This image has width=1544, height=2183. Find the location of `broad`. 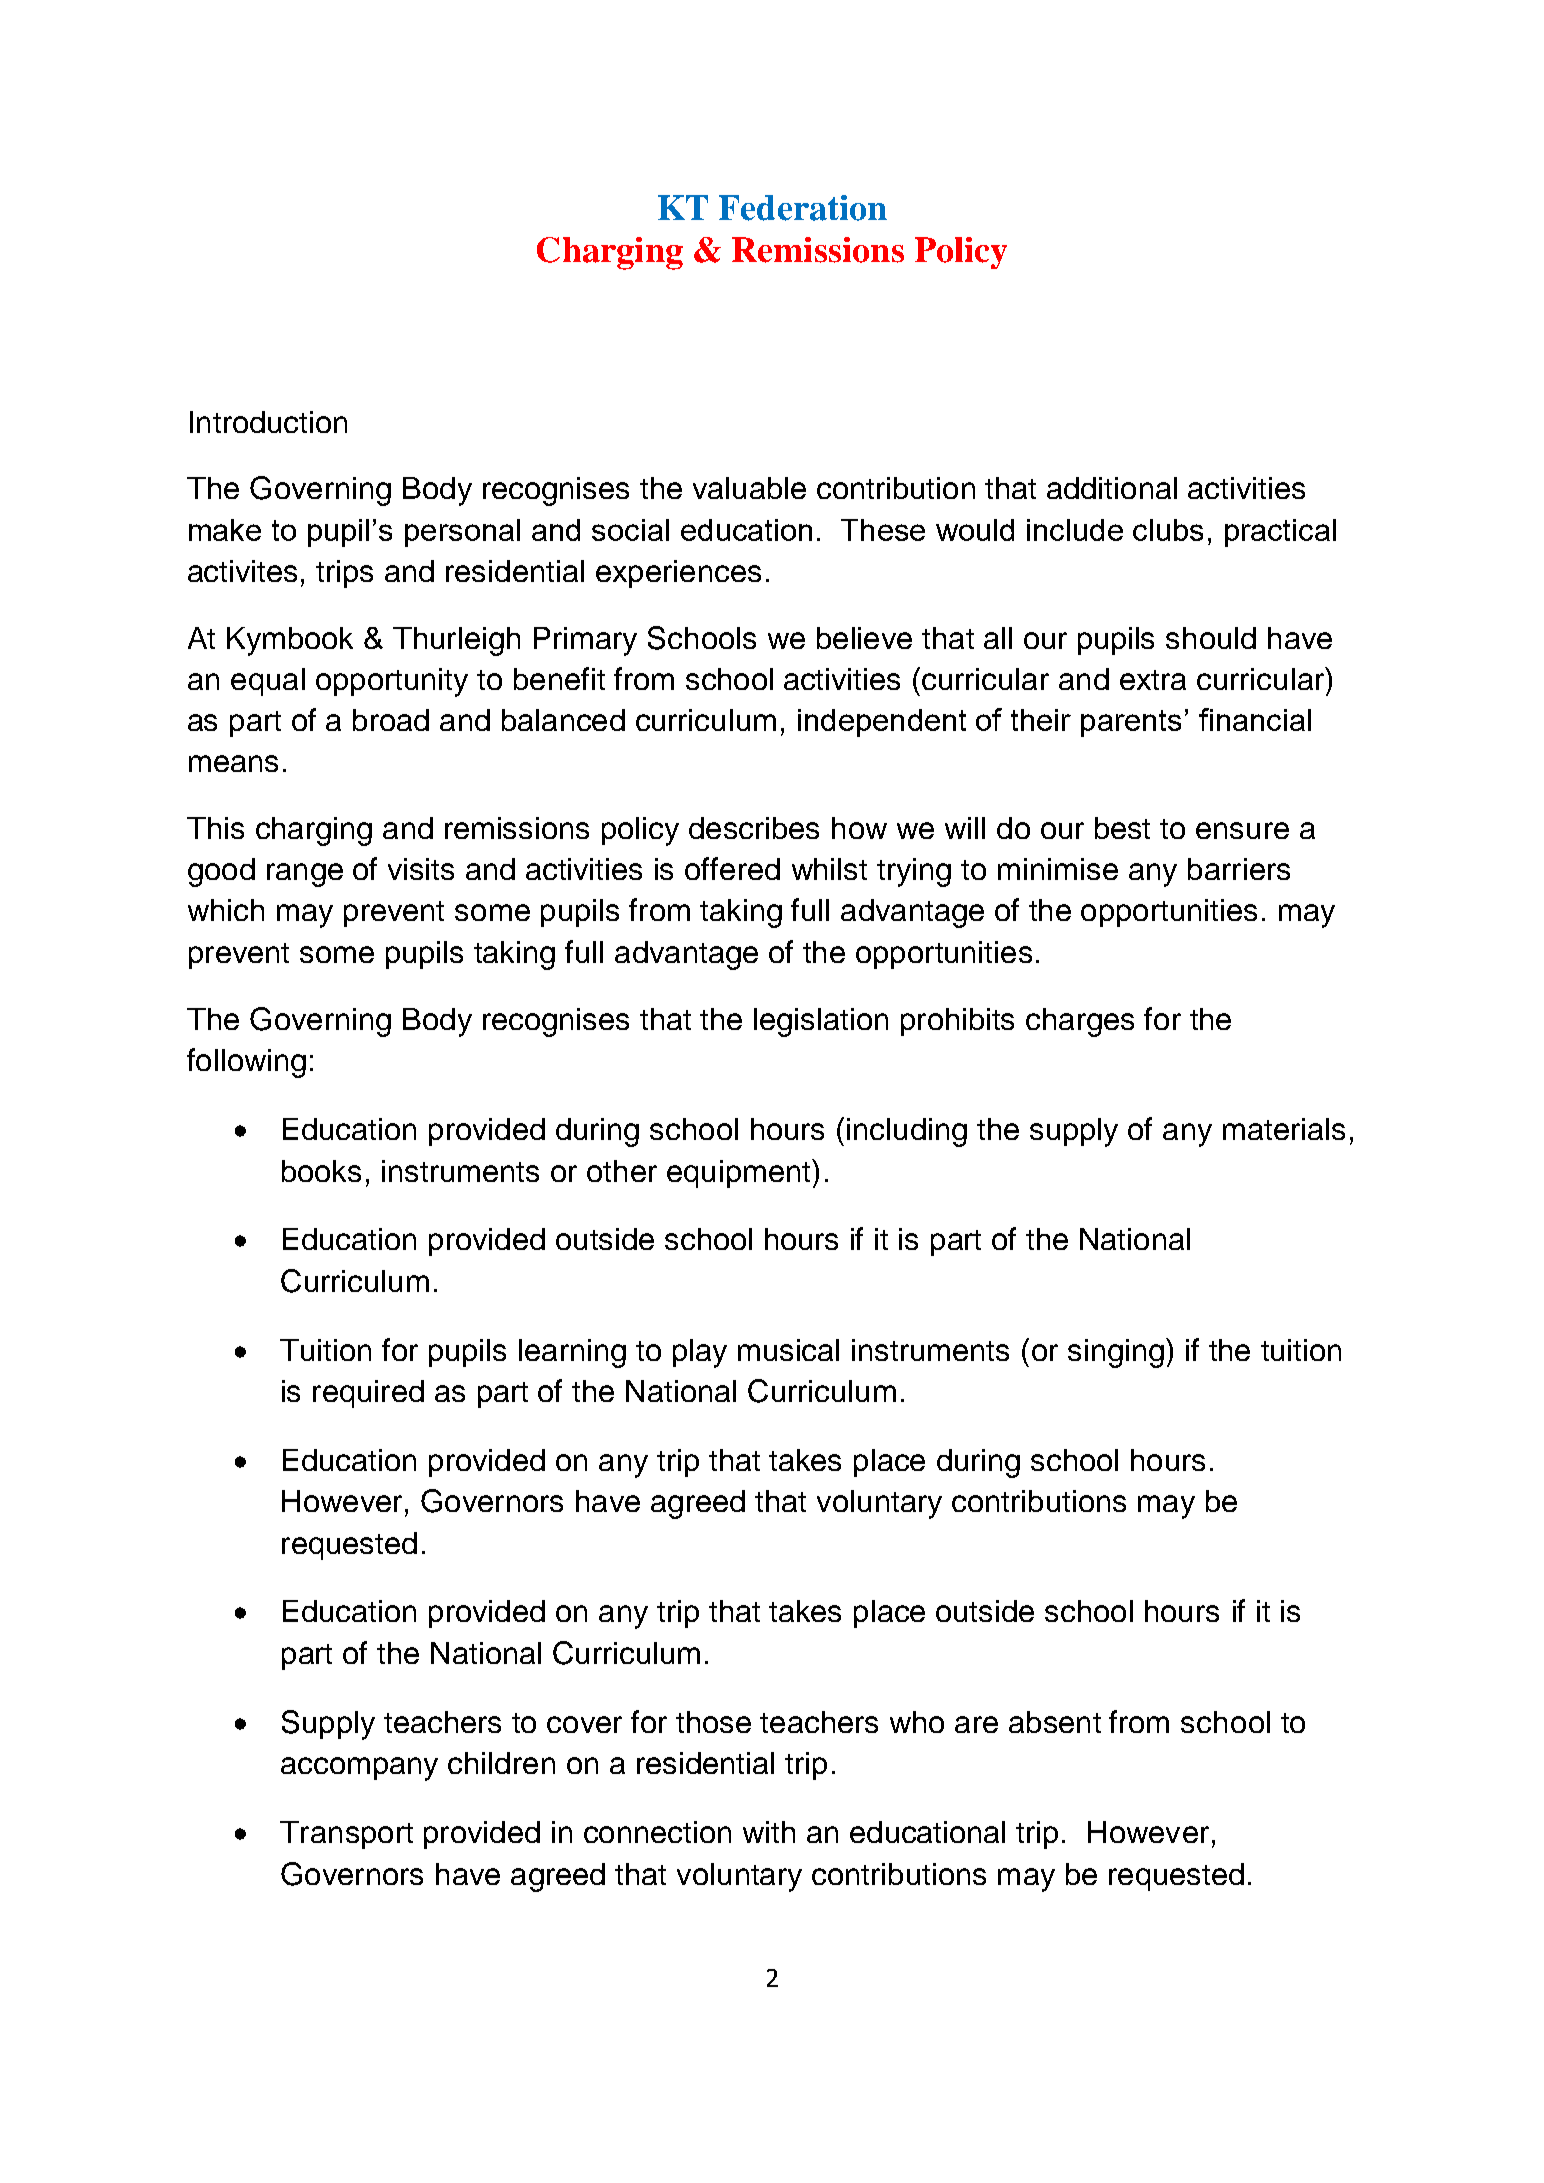

broad is located at coordinates (391, 720).
